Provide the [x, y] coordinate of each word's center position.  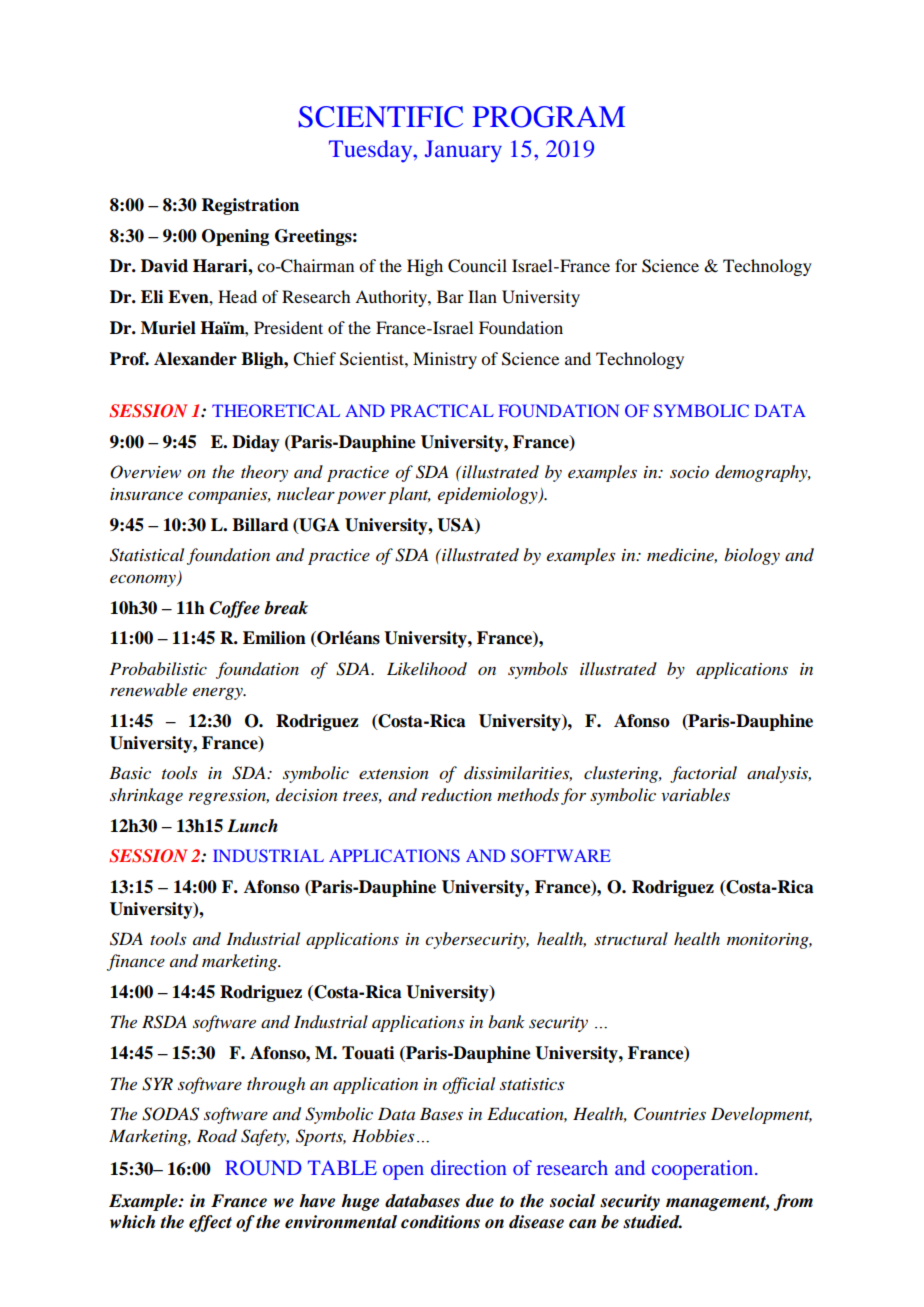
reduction [456, 795]
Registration [250, 206]
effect [210, 1223]
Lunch [252, 826]
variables [695, 794]
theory [264, 473]
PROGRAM [549, 117]
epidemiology [489, 495]
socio [689, 472]
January [463, 151]
